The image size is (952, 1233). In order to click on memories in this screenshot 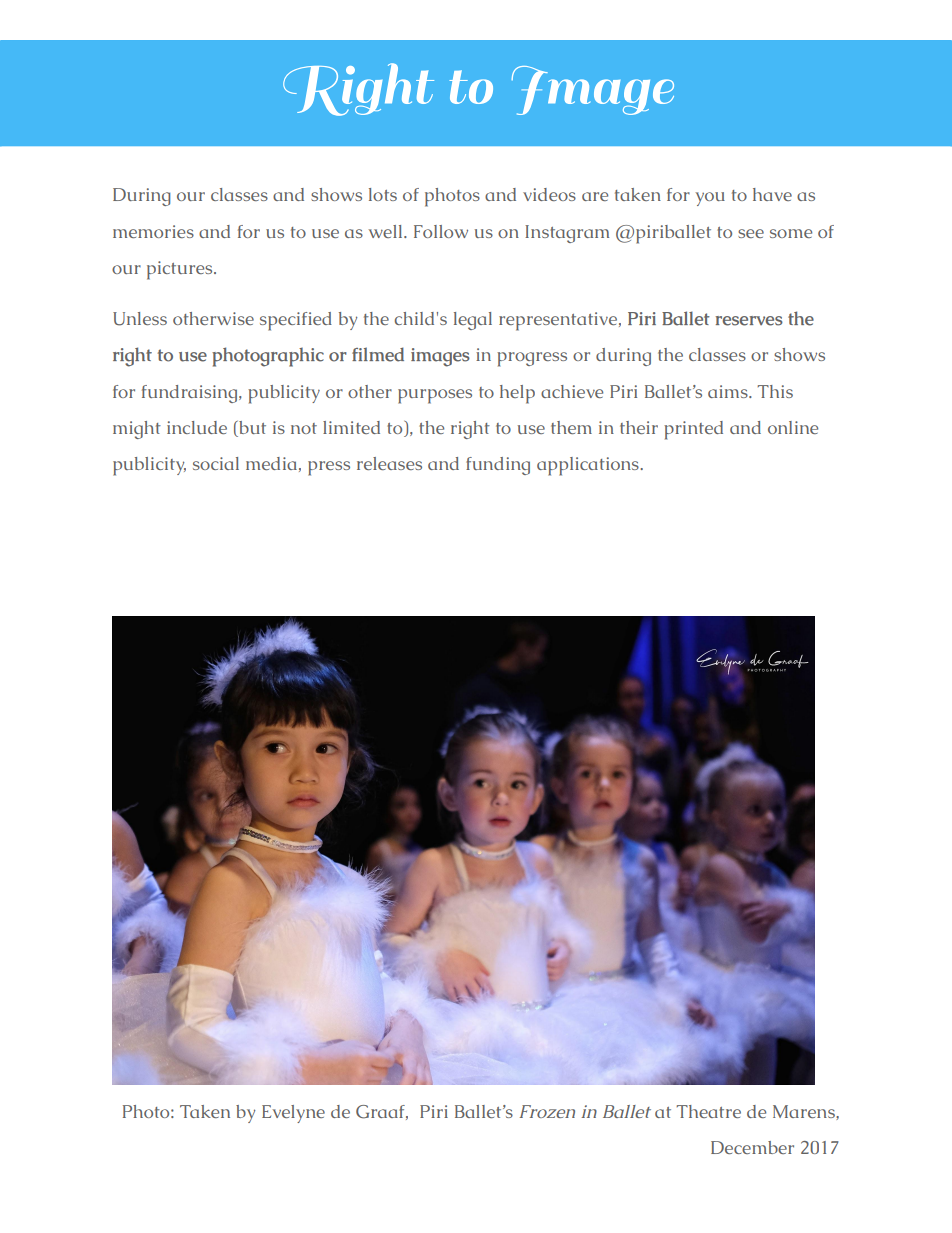, I will do `click(153, 231)`.
